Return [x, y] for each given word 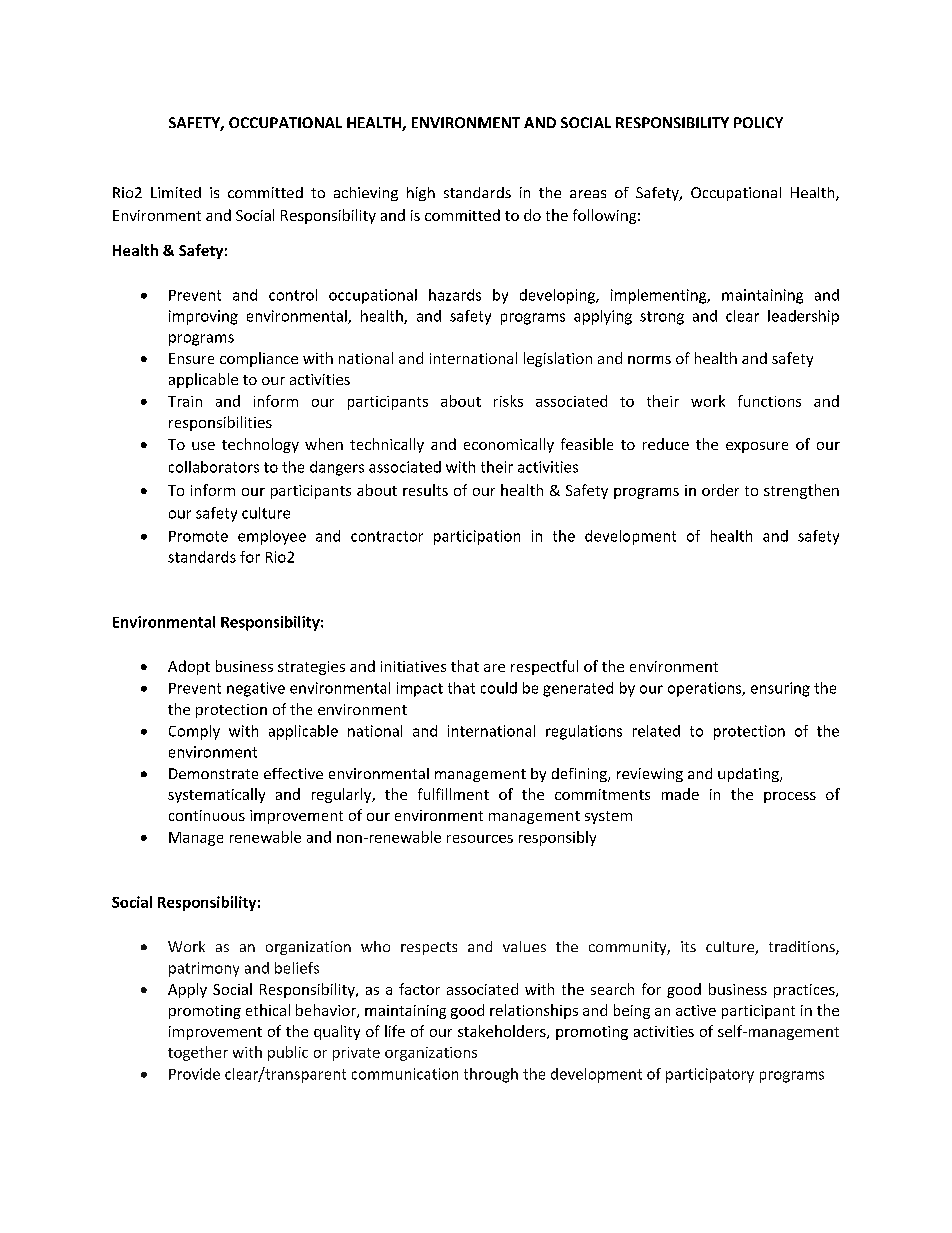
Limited [176, 192]
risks [508, 401]
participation [477, 537]
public [288, 1053]
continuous [207, 815]
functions [769, 401]
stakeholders [503, 1032]
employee [272, 537]
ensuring [780, 689]
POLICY [758, 122]
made [680, 794]
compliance [259, 359]
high [421, 194]
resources [480, 839]
